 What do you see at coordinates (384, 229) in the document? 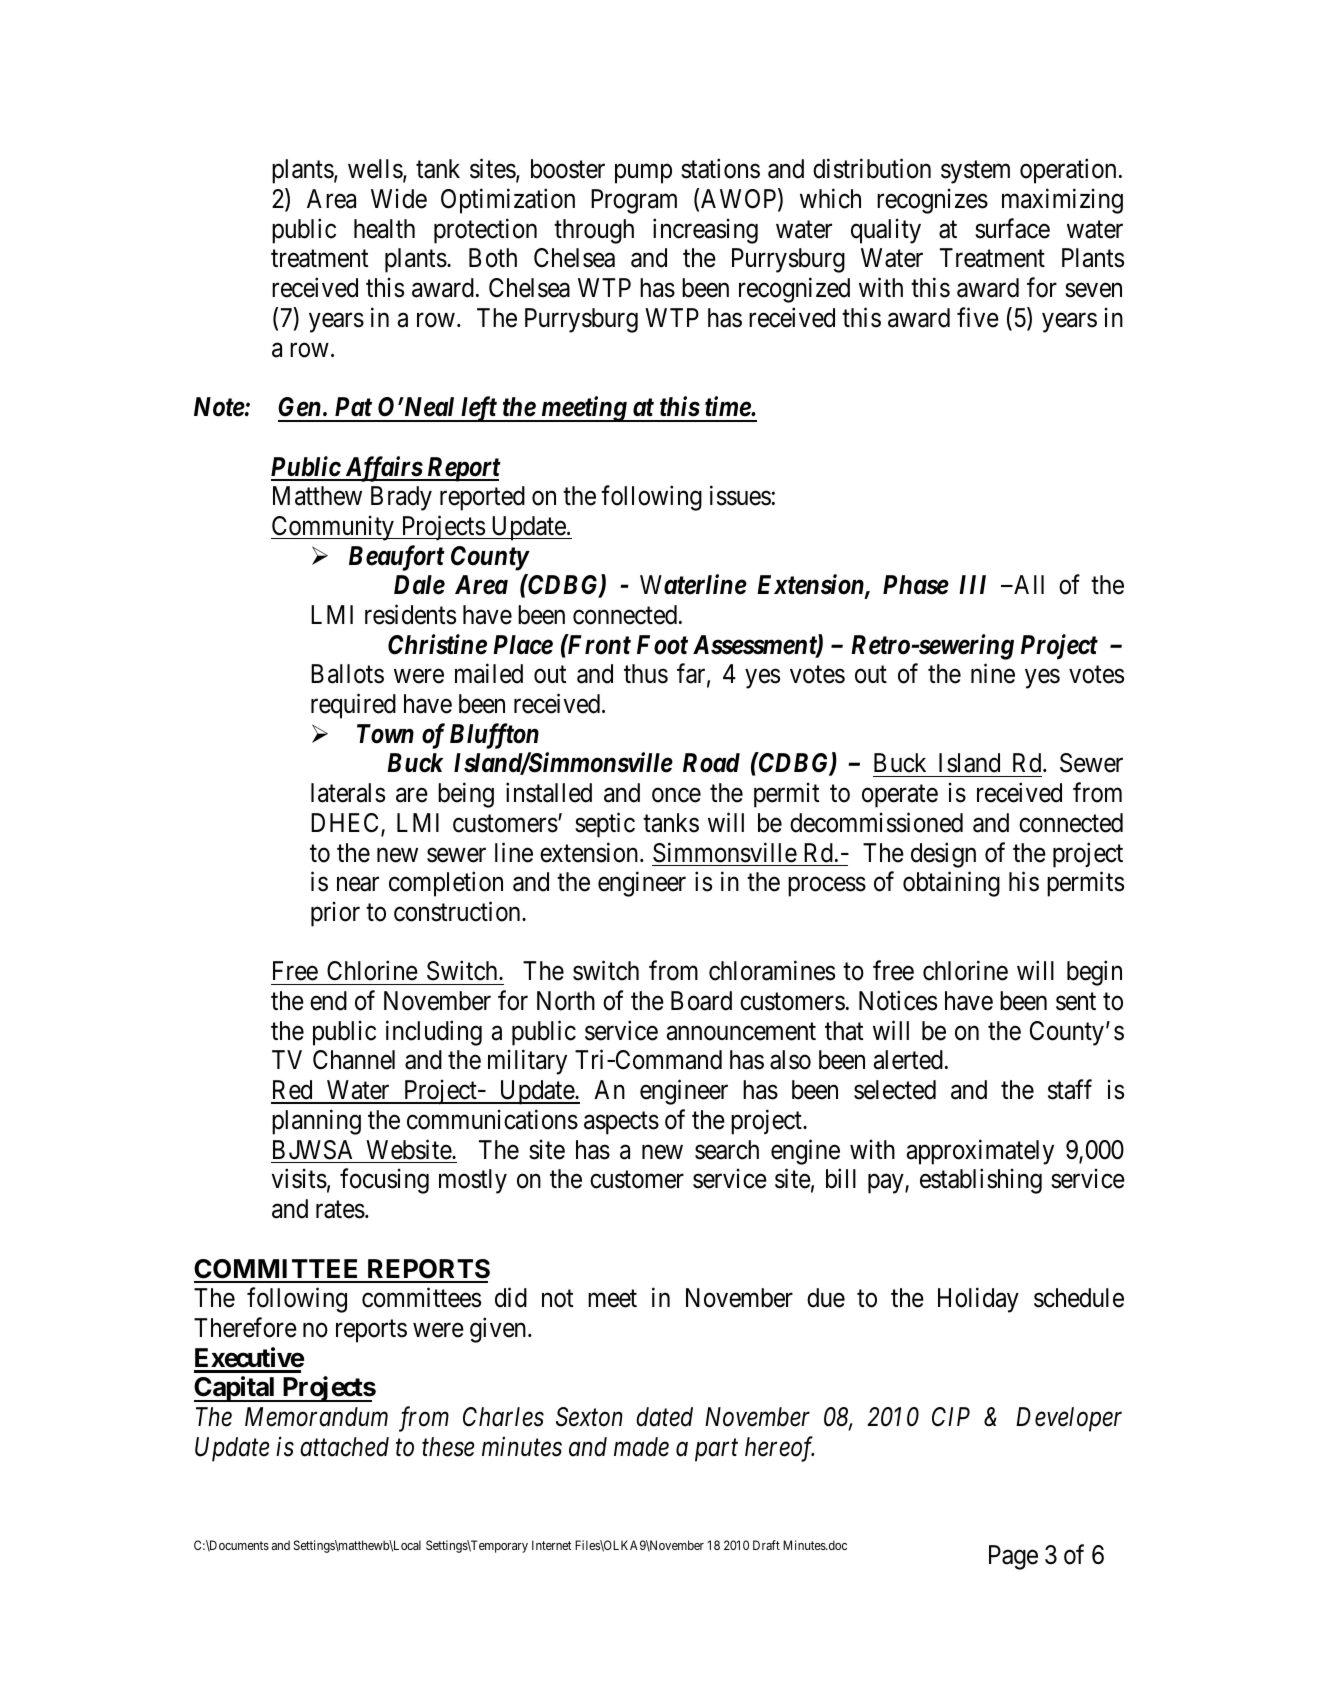
I see `health` at bounding box center [384, 229].
